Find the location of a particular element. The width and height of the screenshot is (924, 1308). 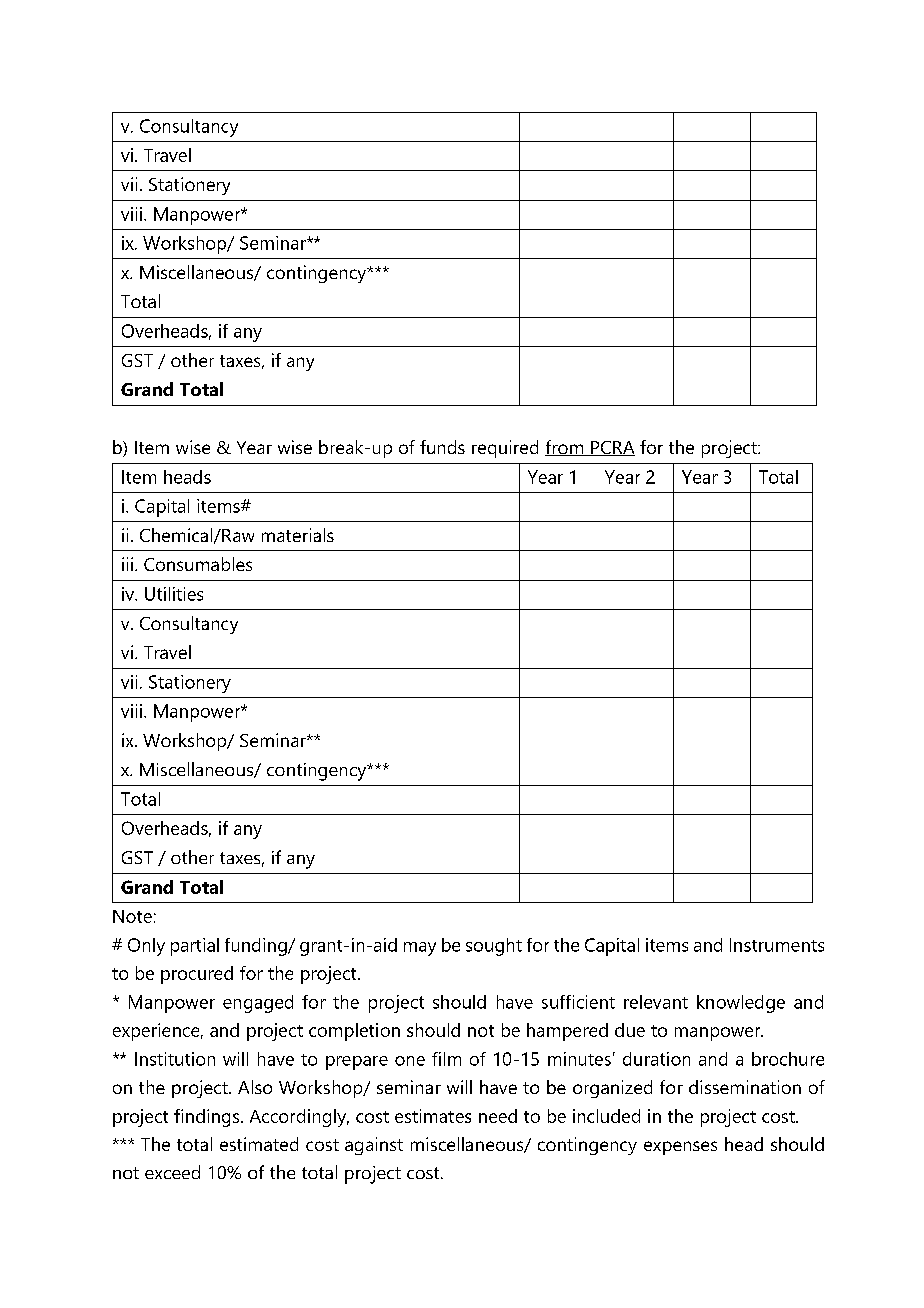

Note is located at coordinates (132, 916).
